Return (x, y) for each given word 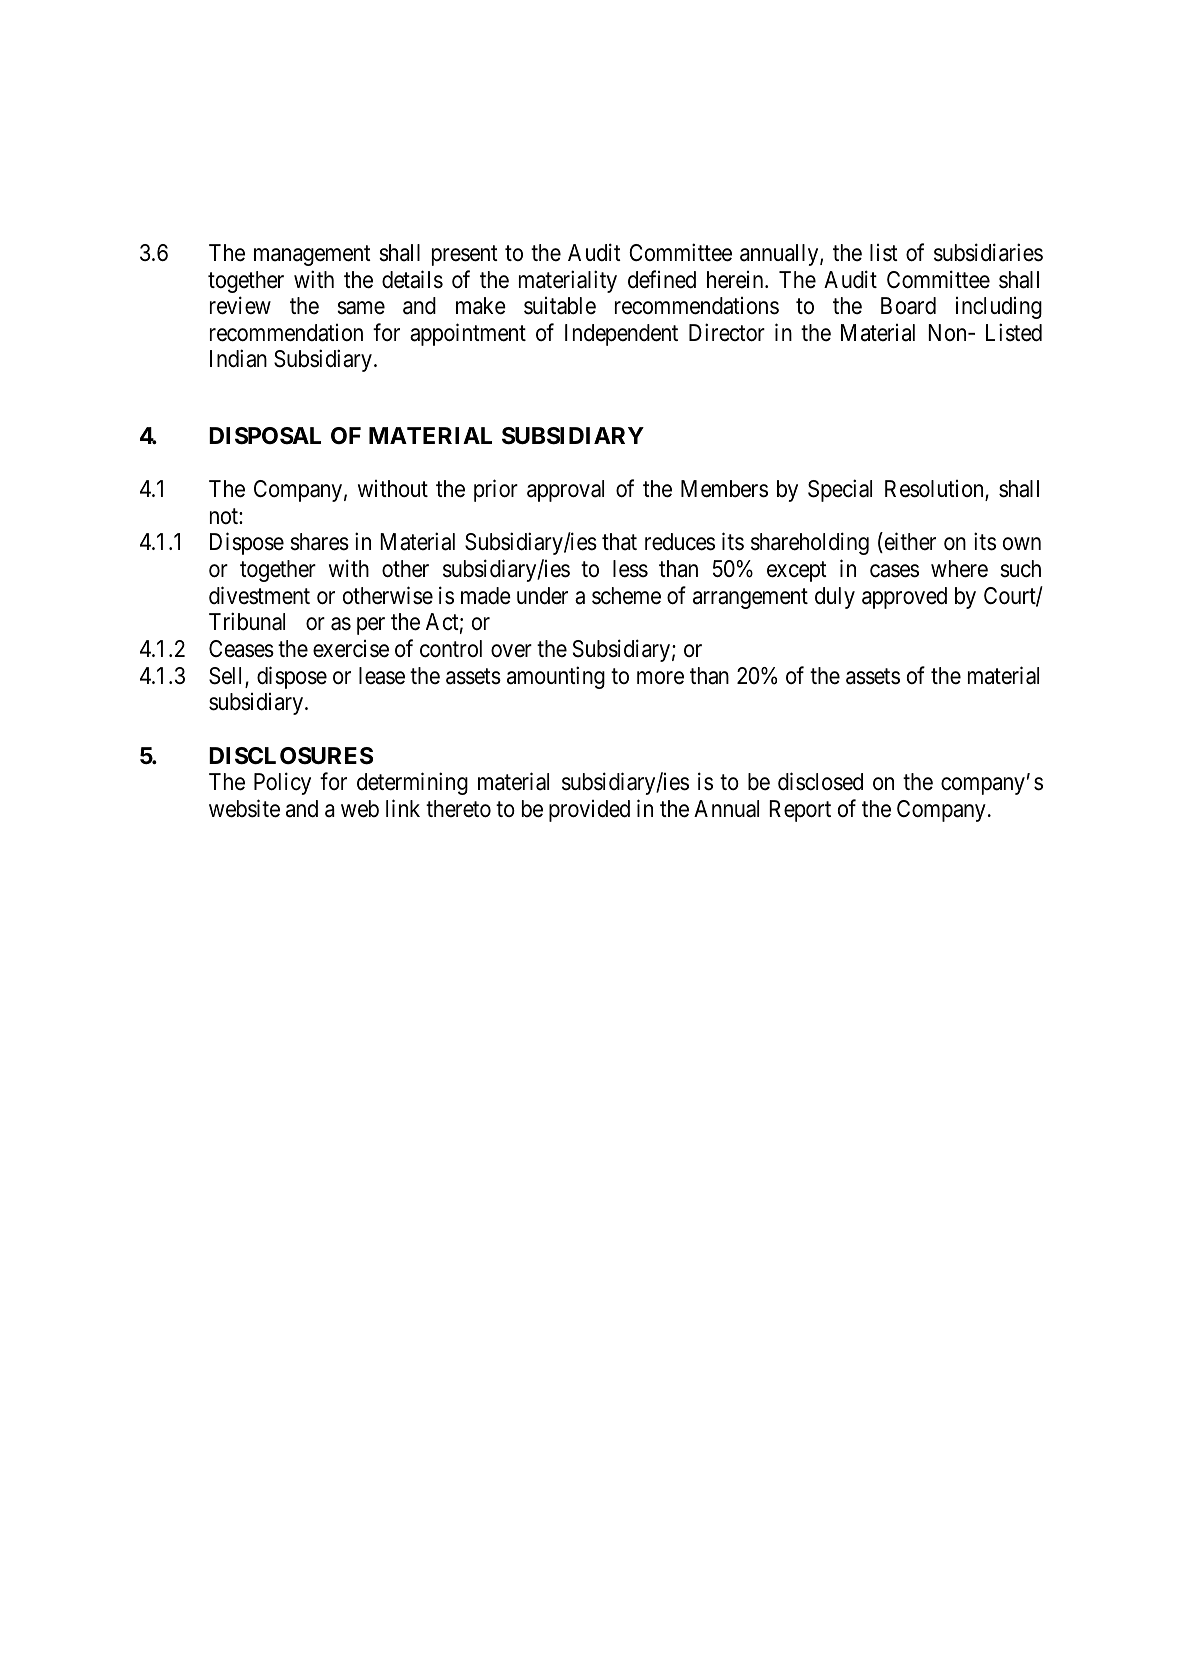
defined (662, 279)
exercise (351, 649)
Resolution (935, 490)
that (619, 542)
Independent (621, 335)
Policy (282, 783)
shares (319, 542)
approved (904, 598)
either (909, 543)
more (660, 678)
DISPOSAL (265, 436)
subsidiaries (988, 252)
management (312, 256)
